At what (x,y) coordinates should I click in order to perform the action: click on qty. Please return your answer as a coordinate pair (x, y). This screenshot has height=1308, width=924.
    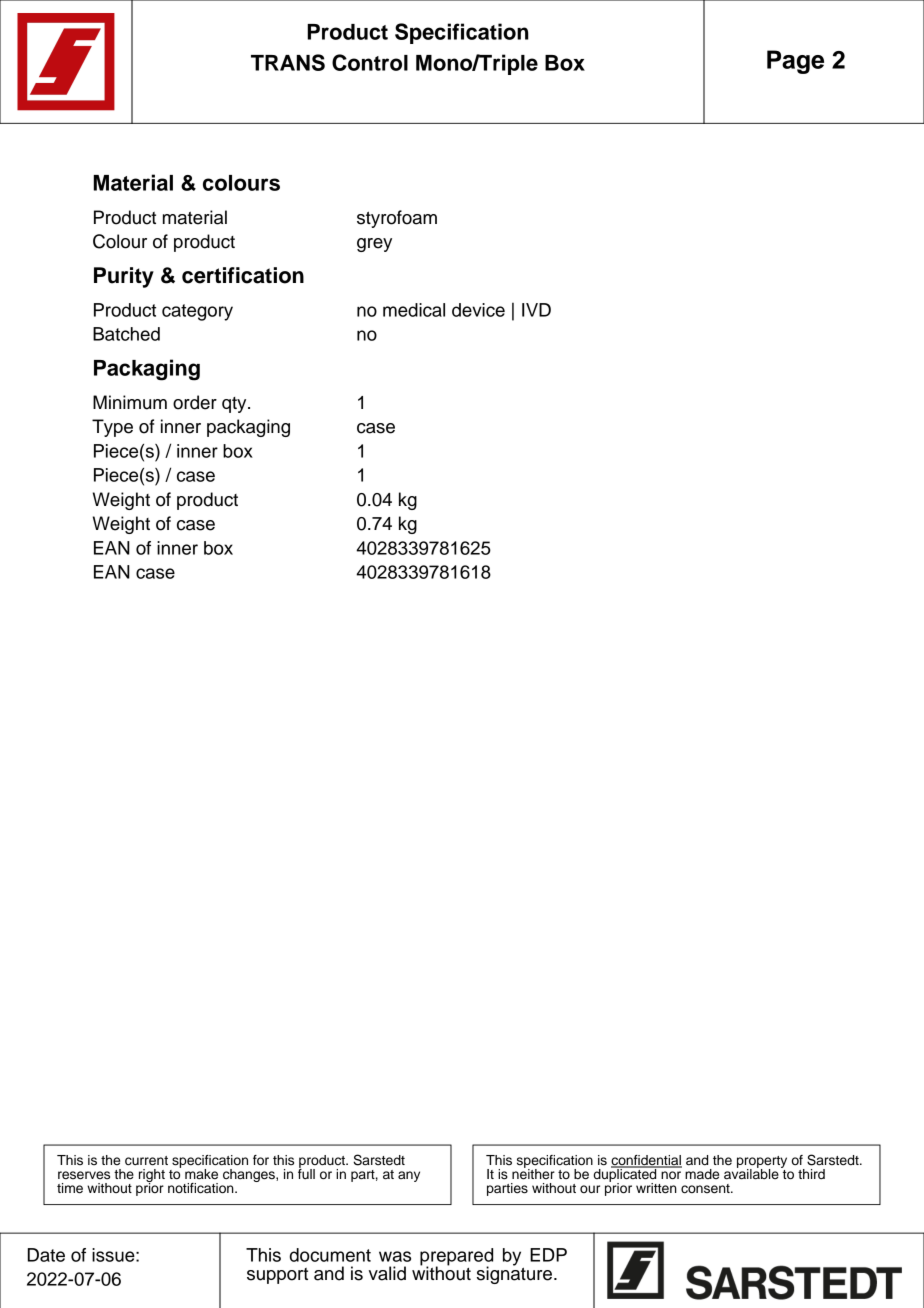
    Looking at the image, I should click on (235, 405).
